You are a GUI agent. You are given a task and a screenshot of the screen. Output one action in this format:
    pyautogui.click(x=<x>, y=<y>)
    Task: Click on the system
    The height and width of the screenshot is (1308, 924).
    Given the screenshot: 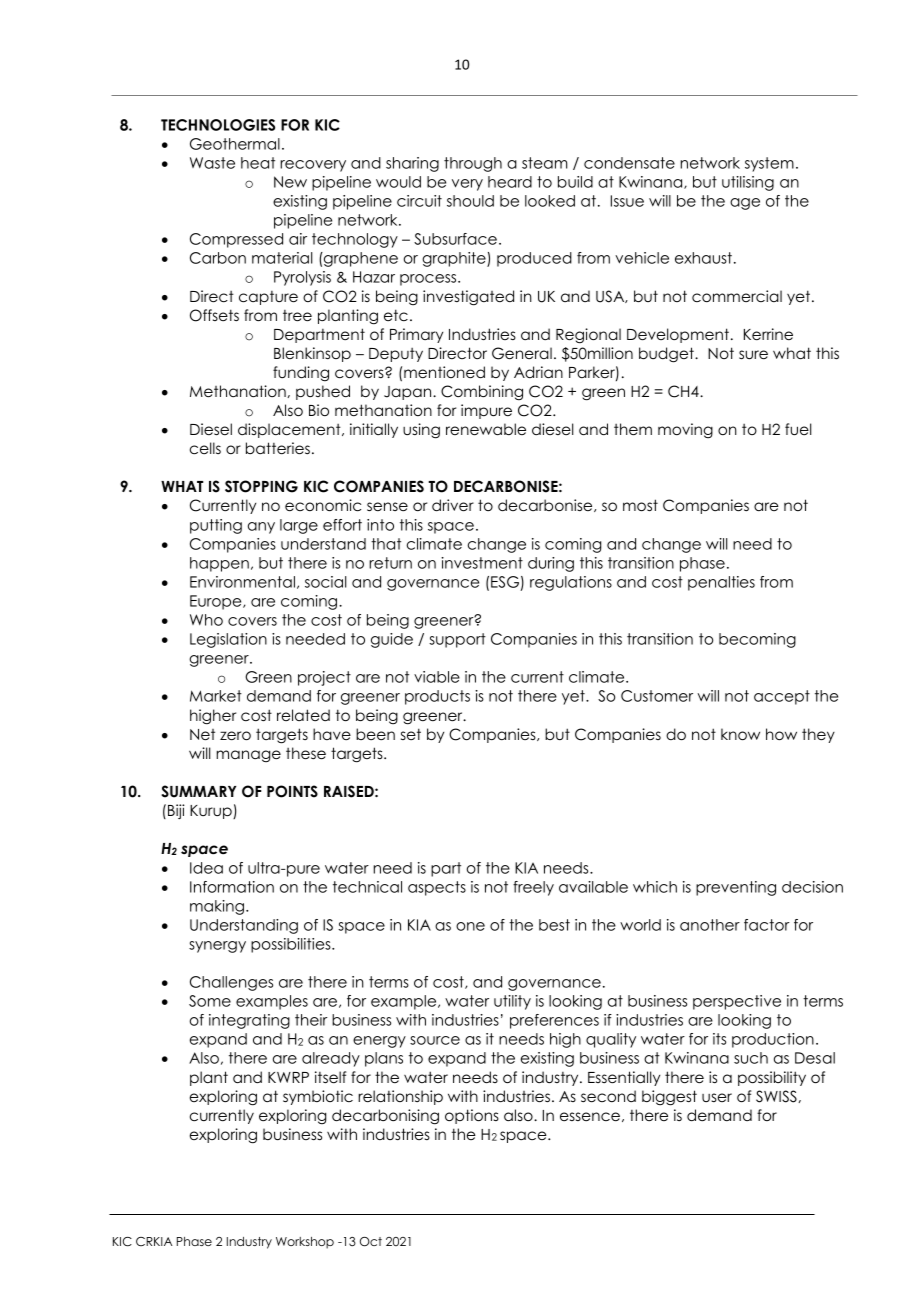 What is the action you would take?
    pyautogui.click(x=769, y=164)
